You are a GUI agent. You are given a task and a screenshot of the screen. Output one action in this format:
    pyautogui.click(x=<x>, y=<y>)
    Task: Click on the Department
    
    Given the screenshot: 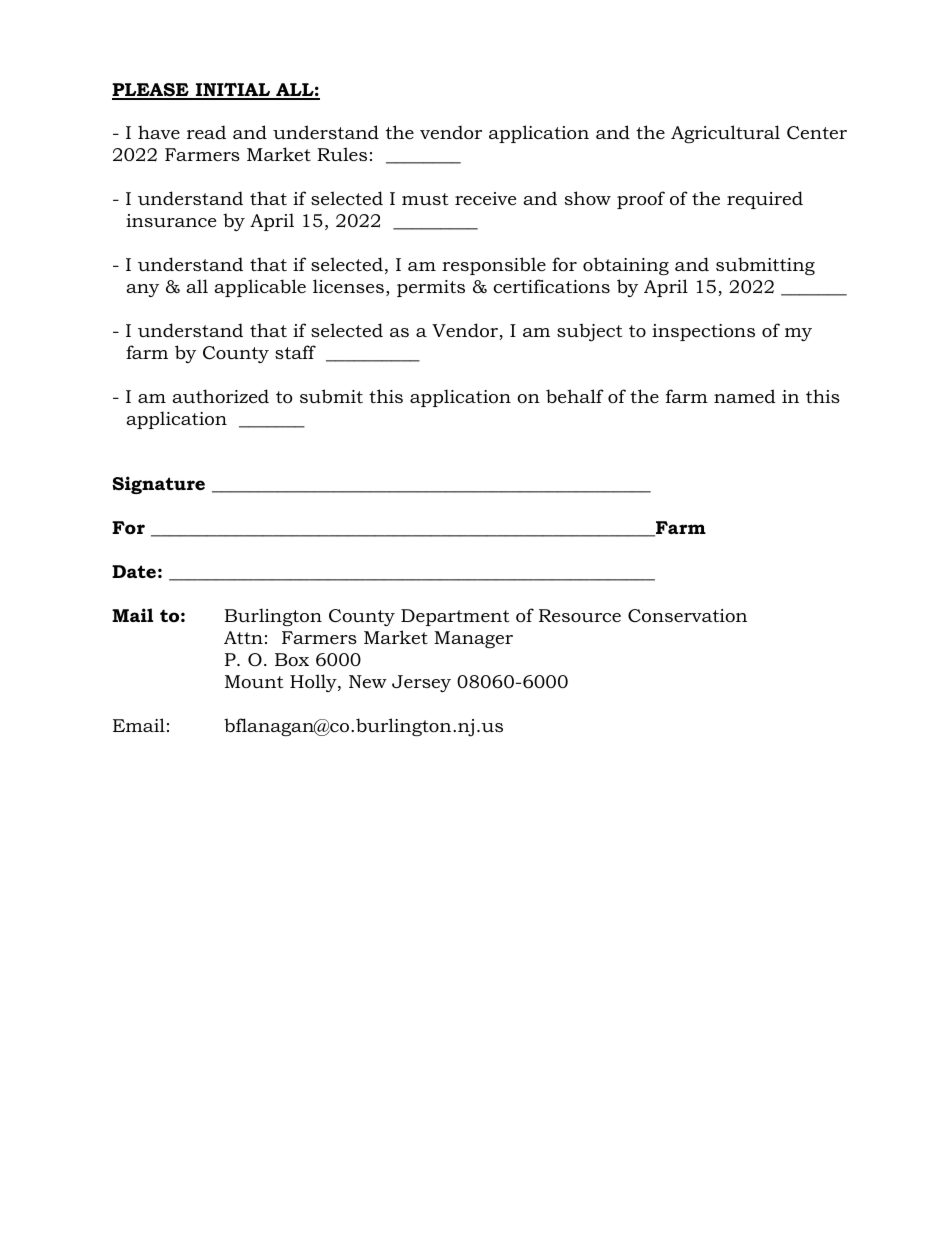 What is the action you would take?
    pyautogui.click(x=455, y=617)
